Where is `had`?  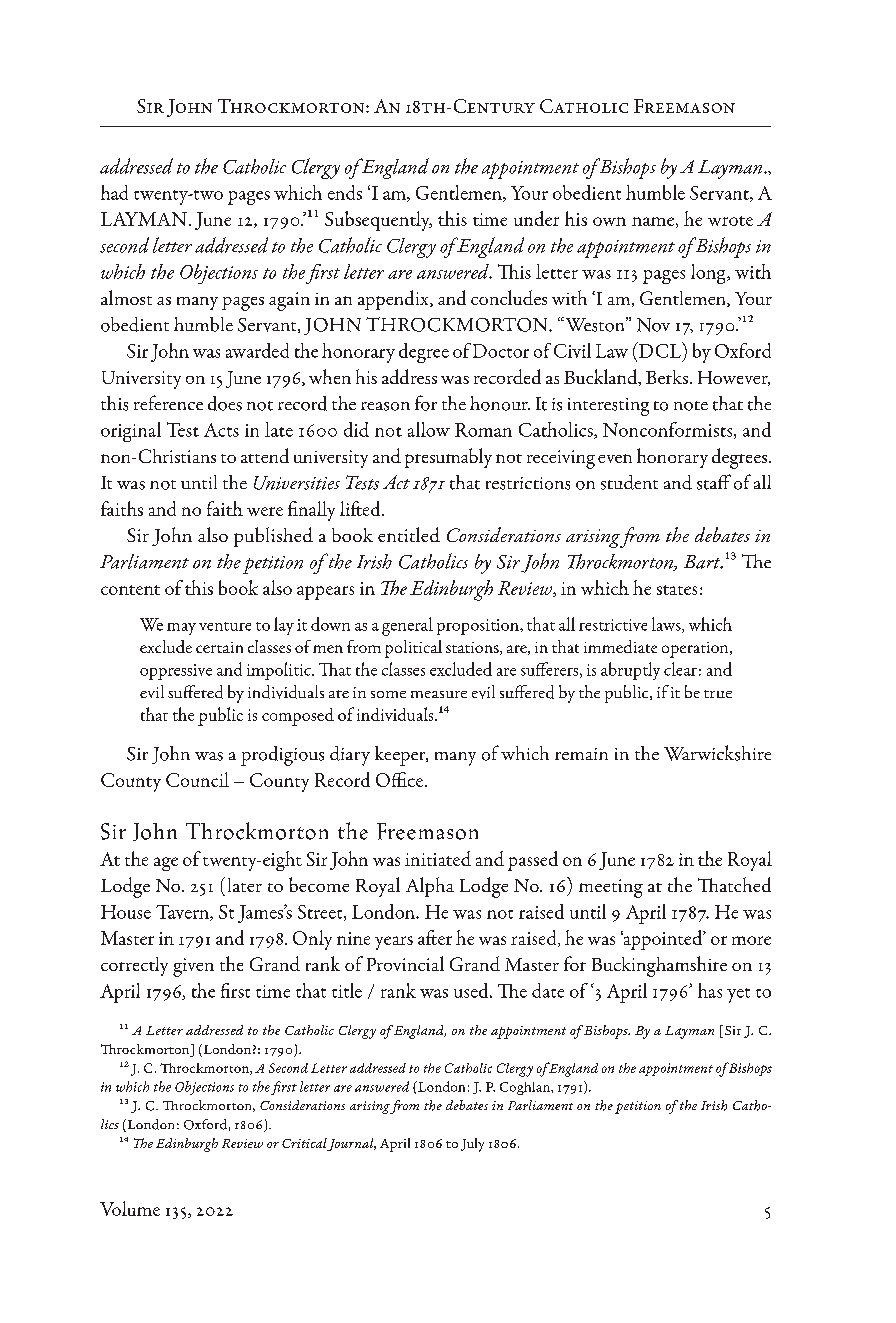 had is located at coordinates (114, 192).
